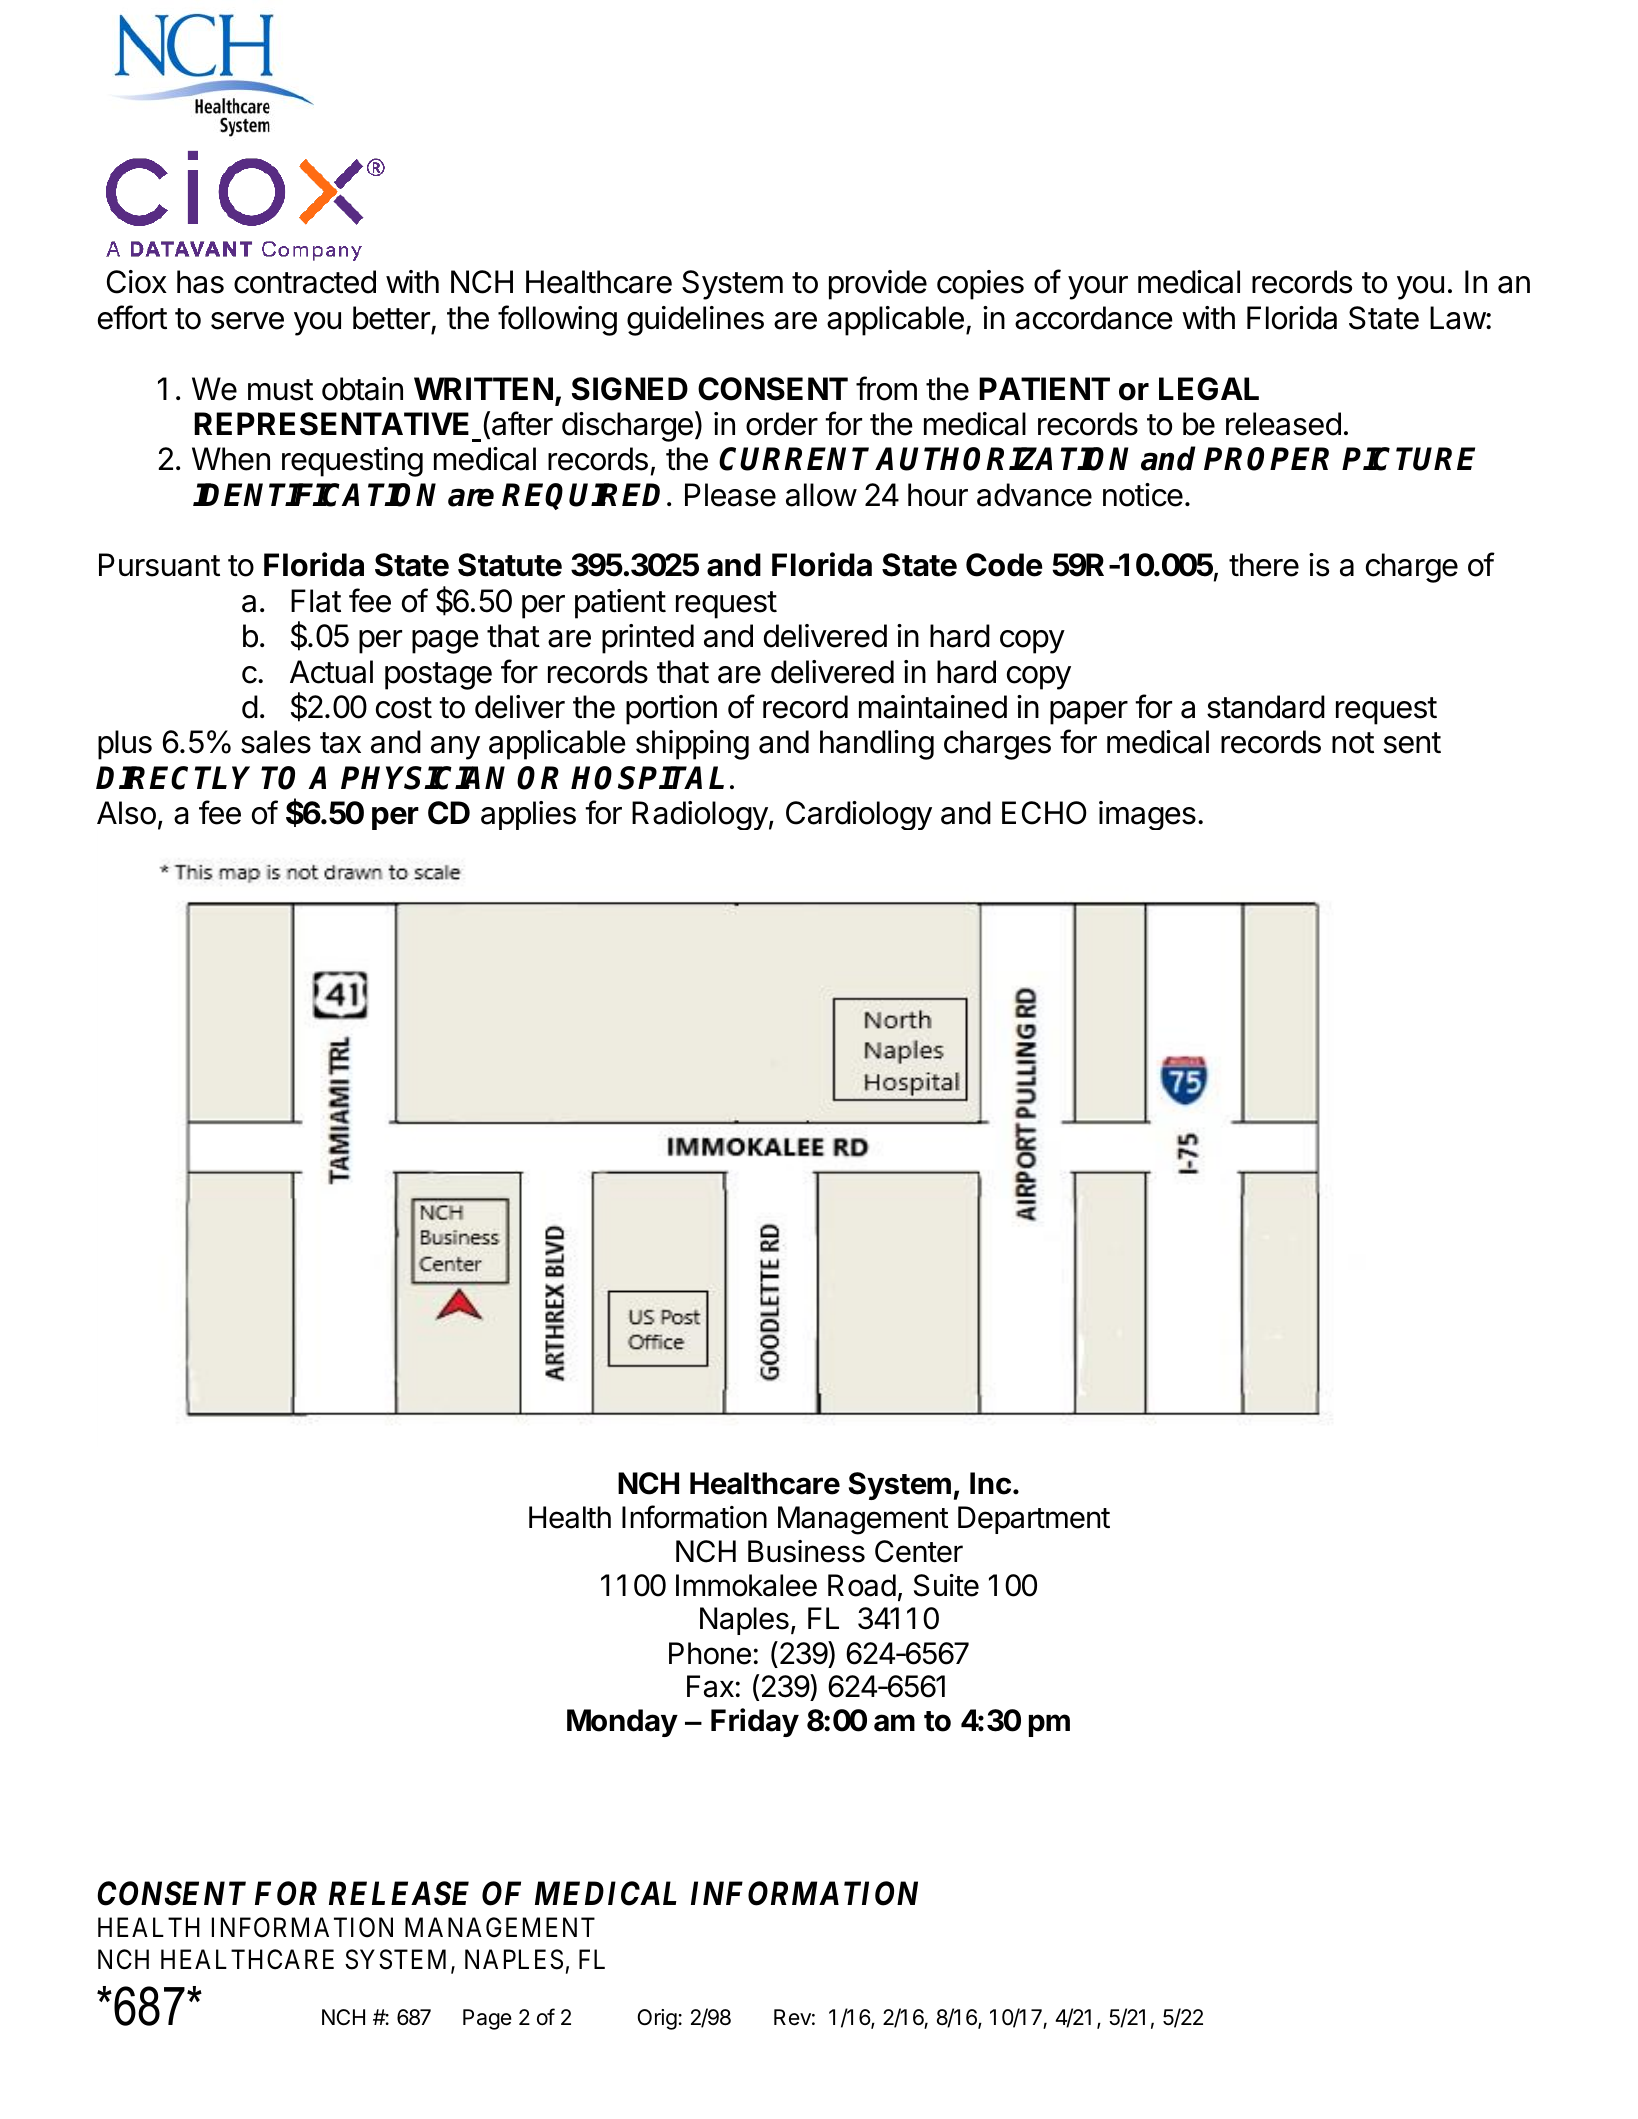 The width and height of the screenshot is (1638, 2119). What do you see at coordinates (859, 815) in the screenshot?
I see `Cardiology` at bounding box center [859, 815].
